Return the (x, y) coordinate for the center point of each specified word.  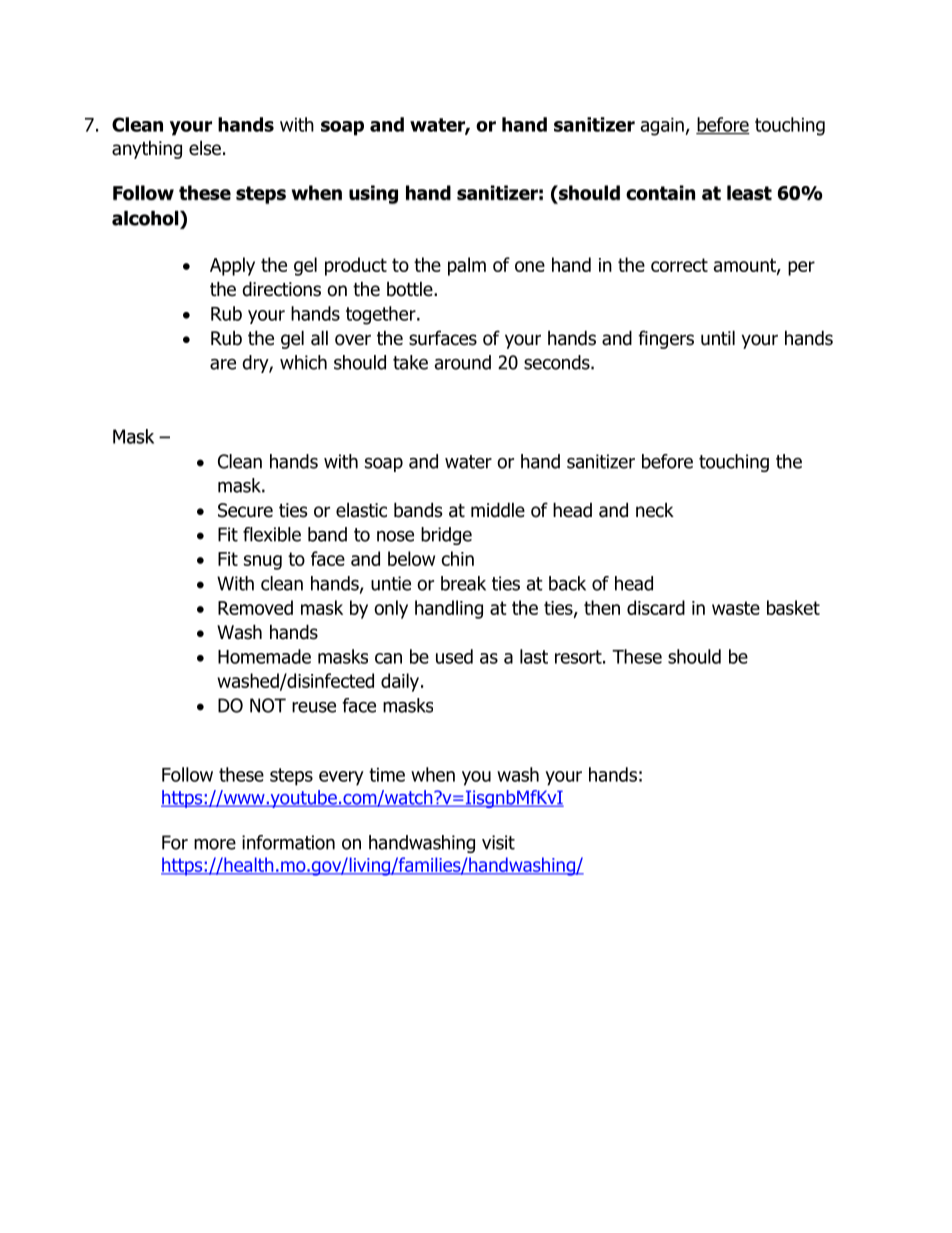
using (373, 194)
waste (736, 608)
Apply (232, 266)
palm (467, 266)
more (215, 844)
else (205, 148)
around (463, 362)
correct (679, 265)
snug (263, 562)
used (454, 656)
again (662, 127)
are (223, 364)
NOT (268, 705)
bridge (446, 536)
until (718, 338)
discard (656, 607)
